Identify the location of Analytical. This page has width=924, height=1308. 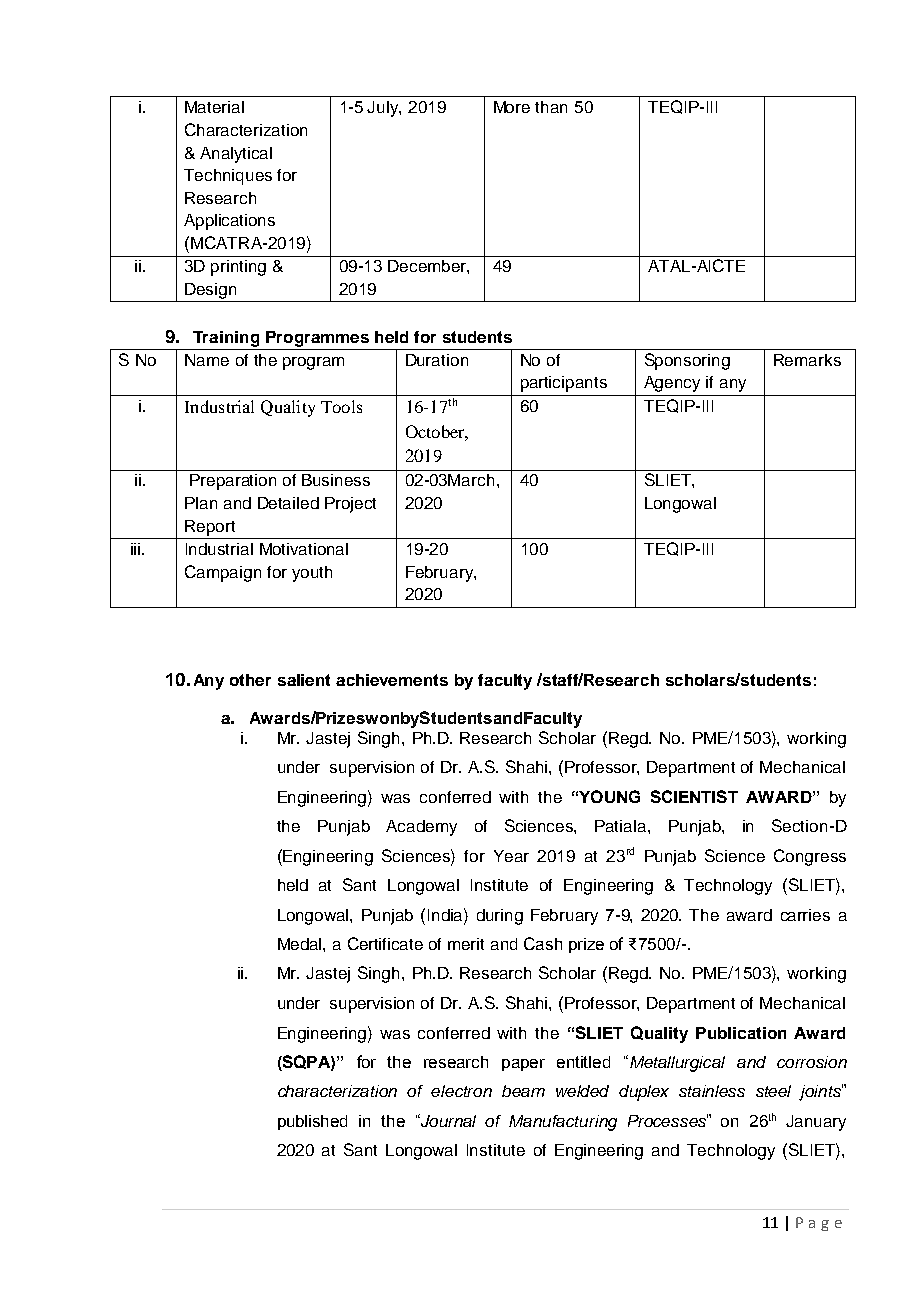
(236, 155).
